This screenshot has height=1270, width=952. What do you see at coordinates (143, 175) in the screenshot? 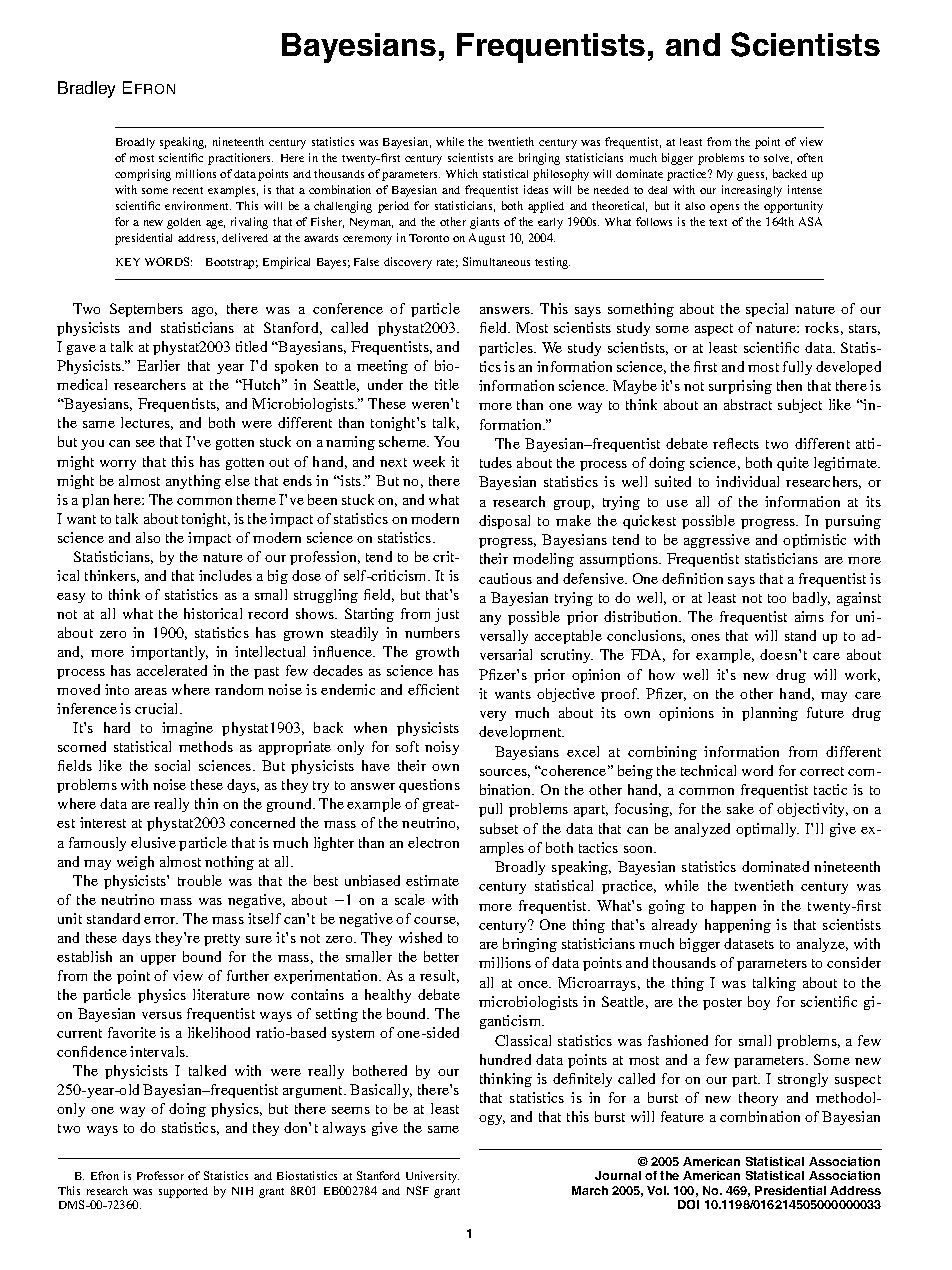
I see `comprising` at bounding box center [143, 175].
